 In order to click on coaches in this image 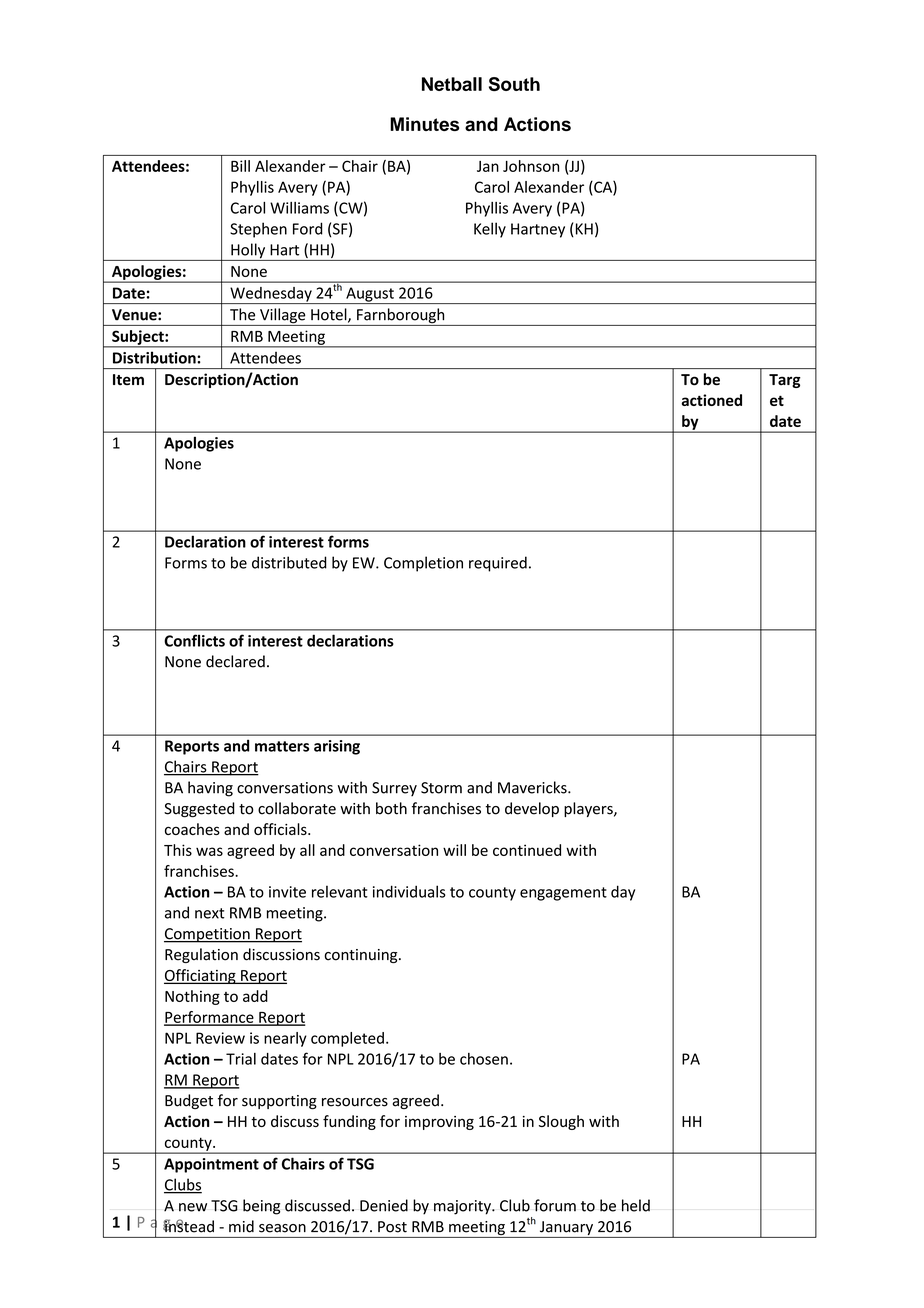, I will do `click(192, 829)`.
